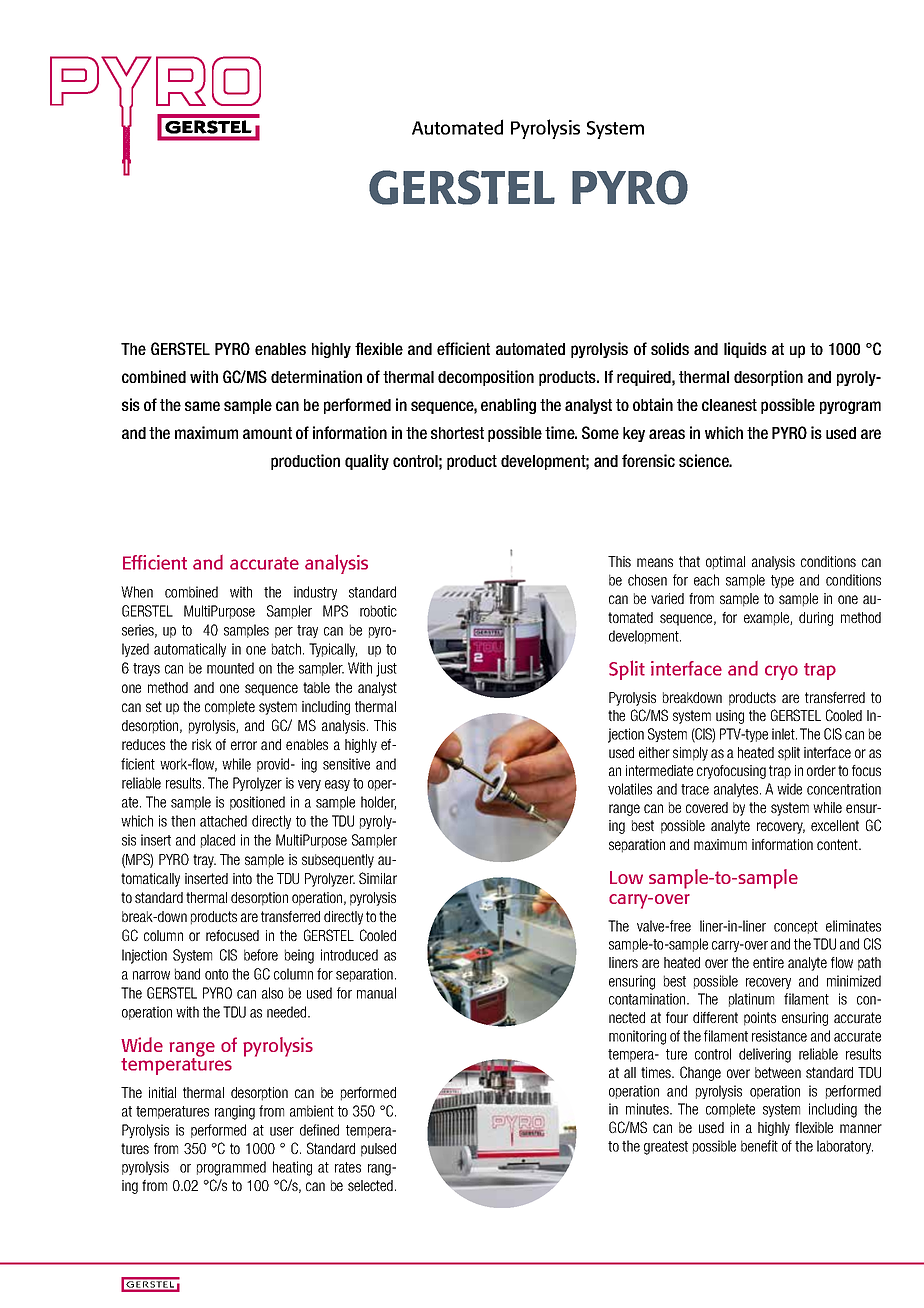 Image resolution: width=924 pixels, height=1308 pixels. Describe the element at coordinates (745, 350) in the screenshot. I see `liquids` at that location.
